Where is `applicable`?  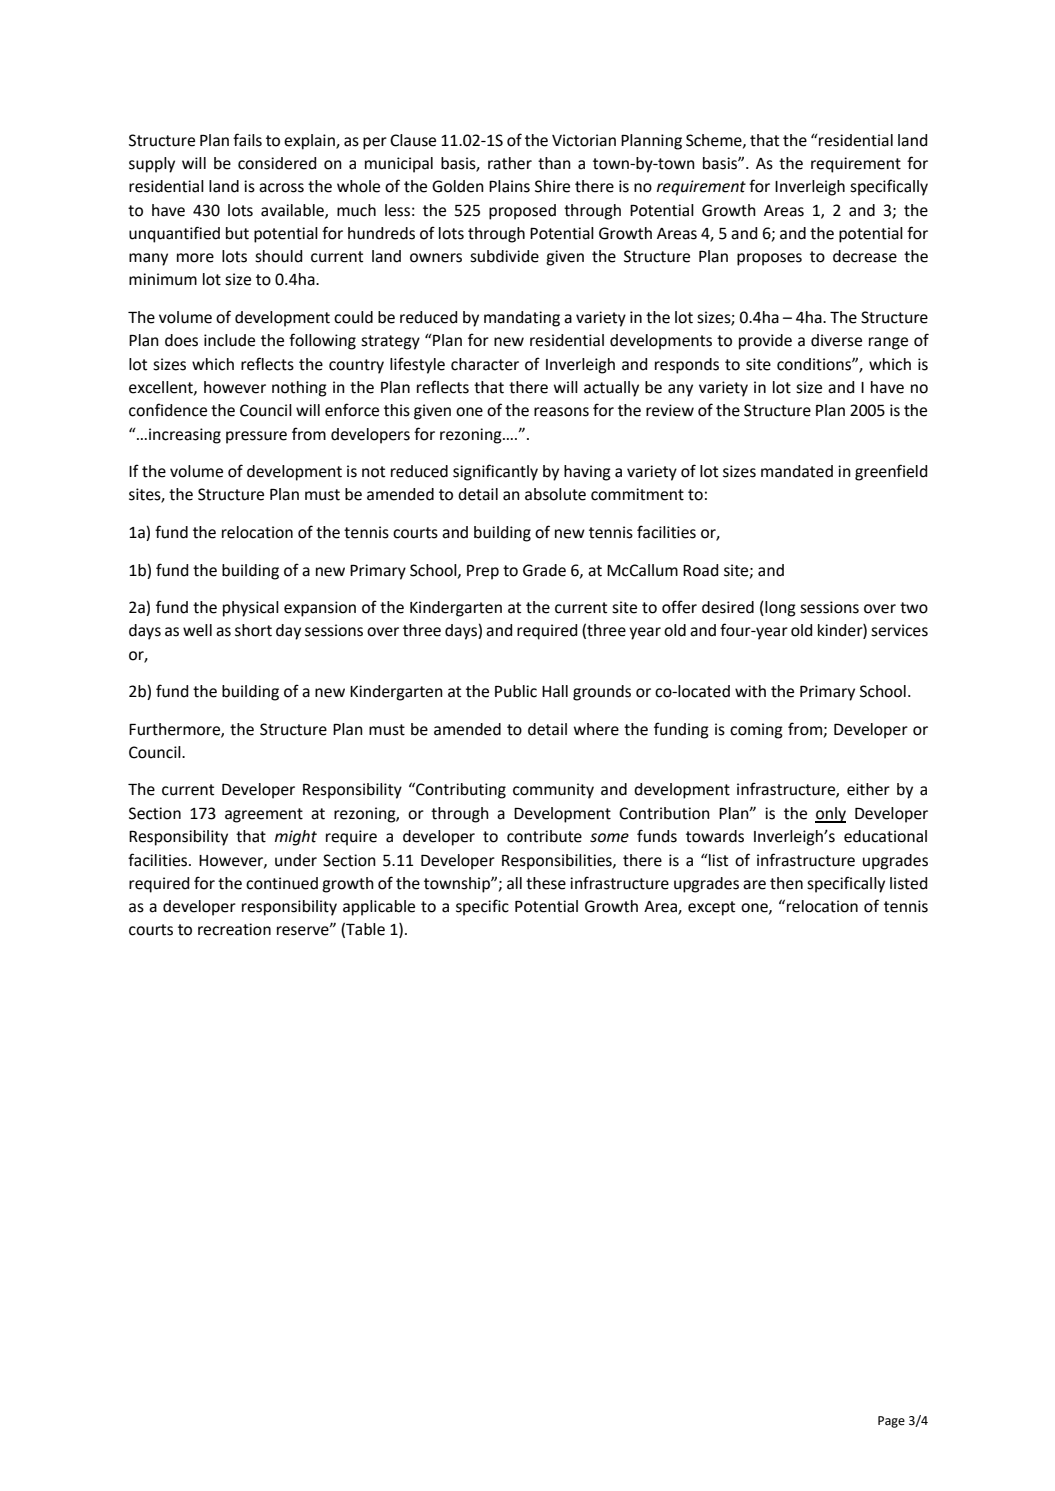 applicable is located at coordinates (379, 908).
